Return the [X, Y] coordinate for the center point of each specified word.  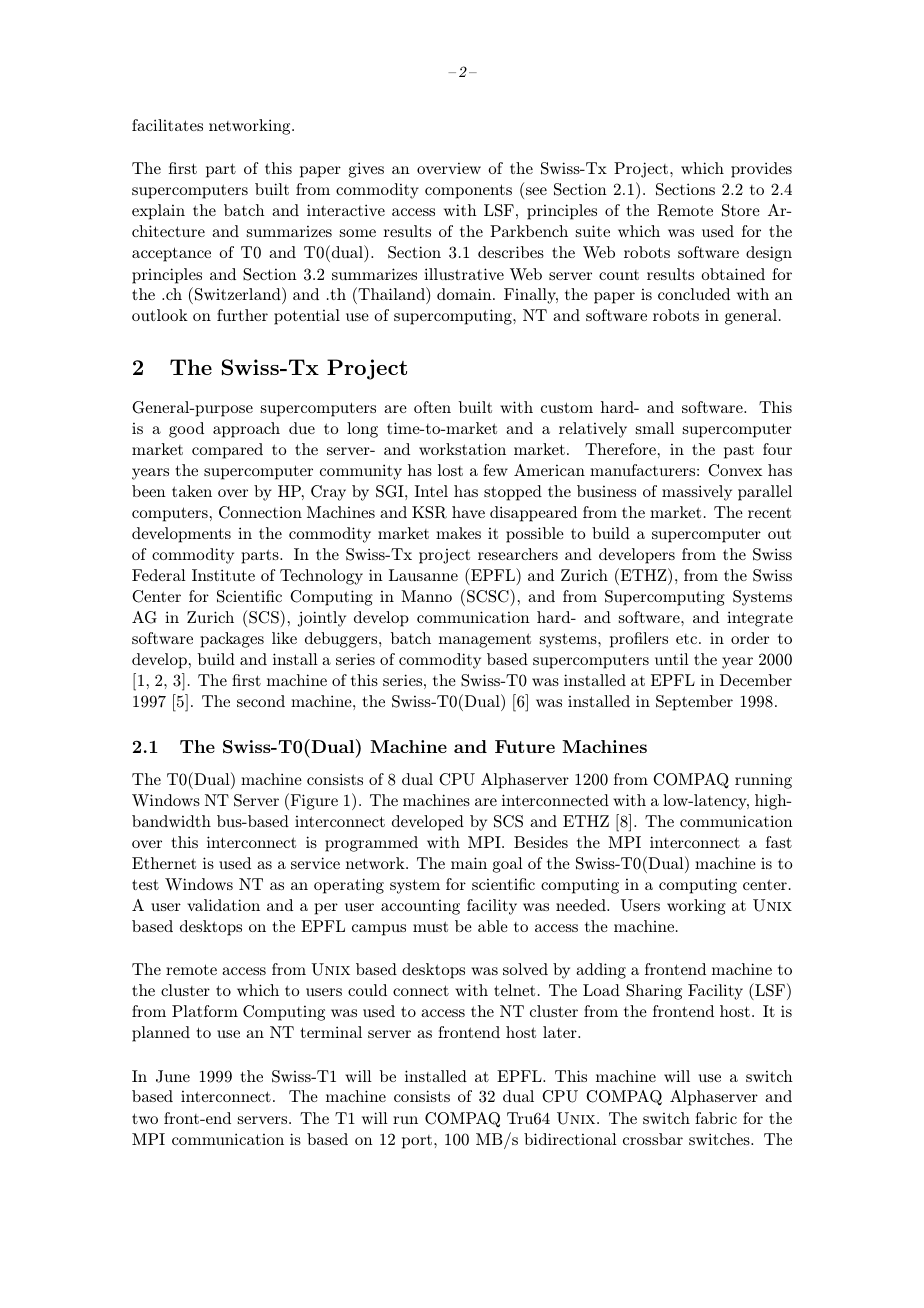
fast [779, 842]
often [432, 407]
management [485, 640]
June [173, 1076]
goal [508, 865]
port [418, 1142]
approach [246, 430]
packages [232, 640]
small [655, 428]
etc [688, 639]
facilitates [167, 125]
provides [761, 170]
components [468, 191]
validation [223, 905]
